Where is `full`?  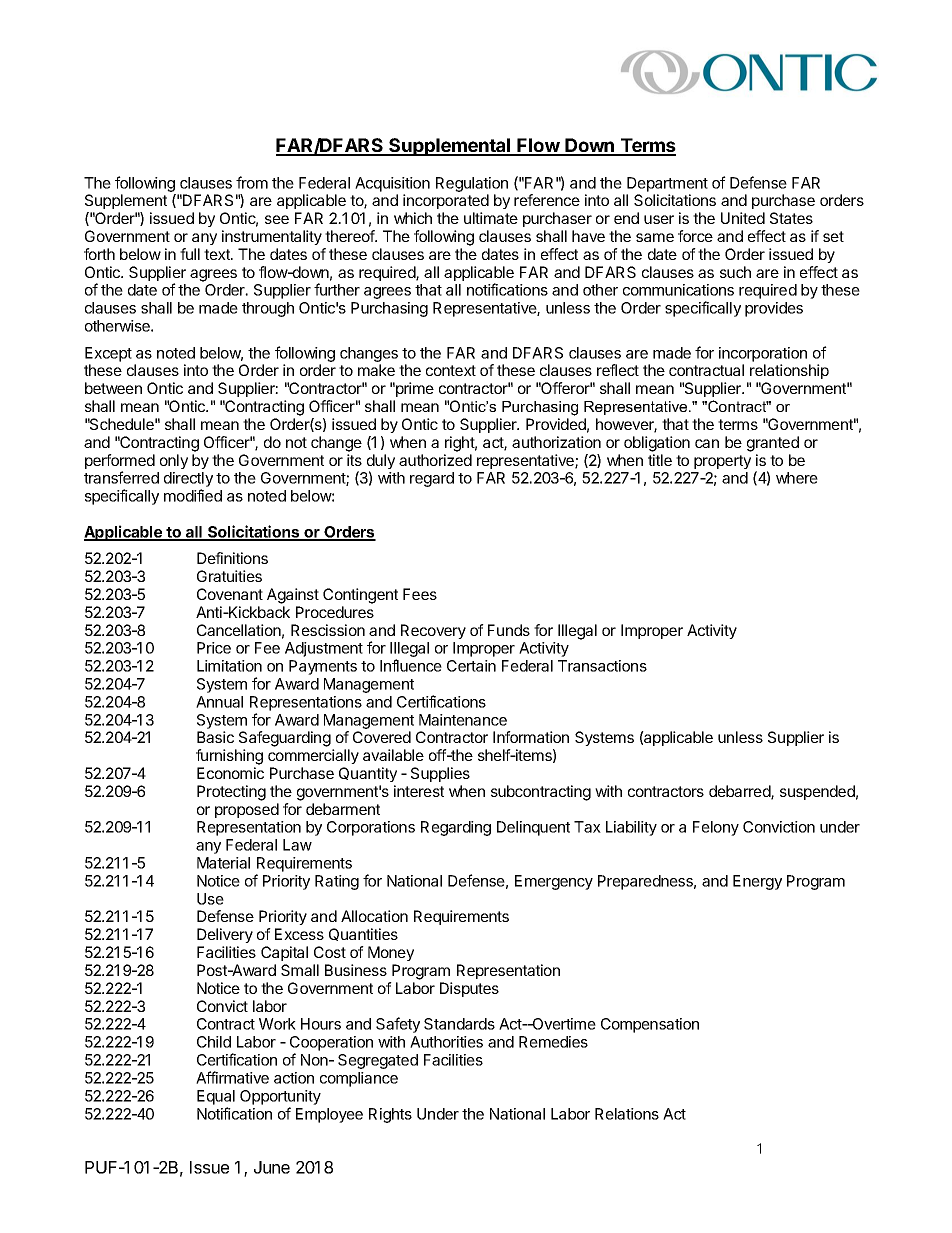 full is located at coordinates (190, 254).
